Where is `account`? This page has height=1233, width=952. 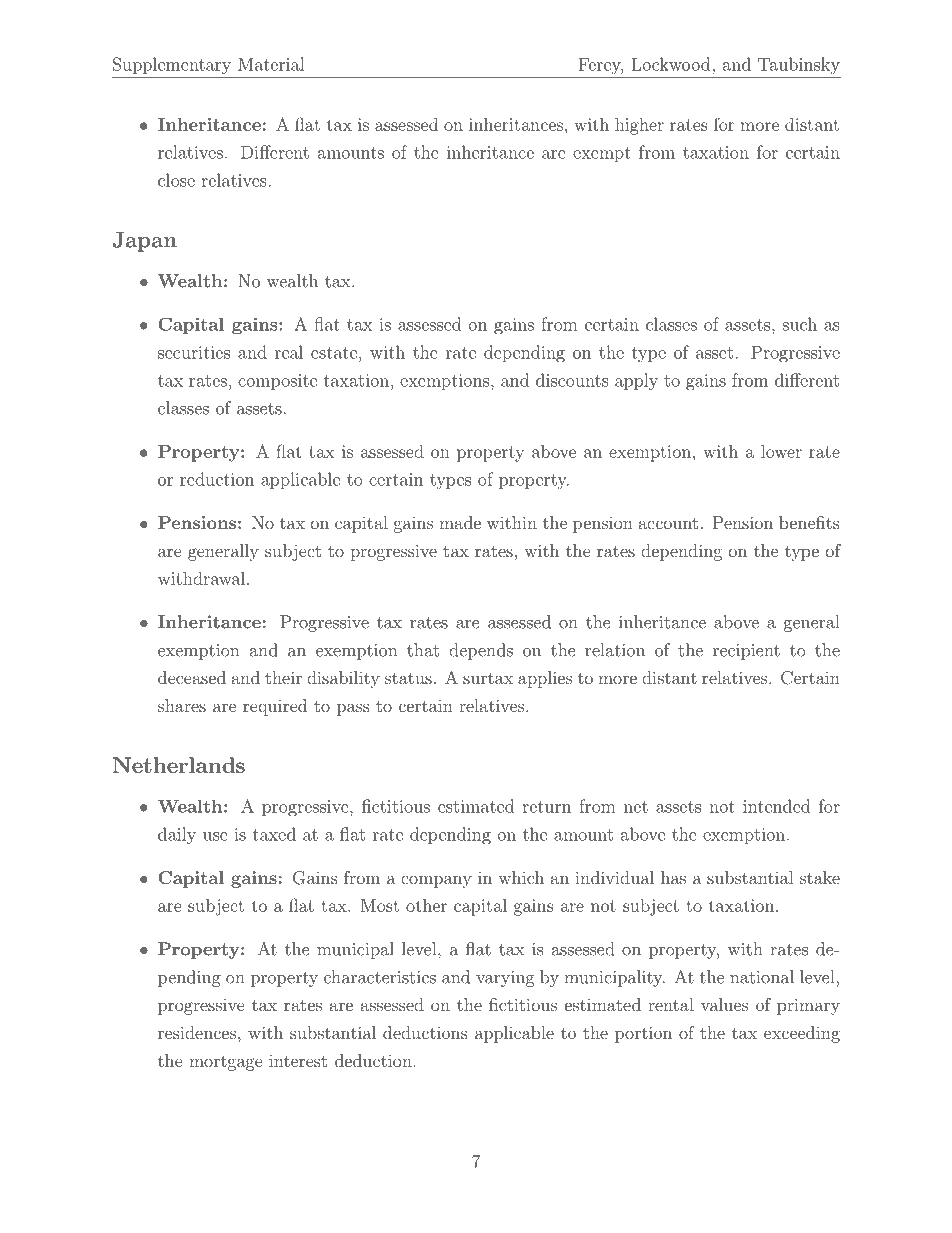 account is located at coordinates (668, 523).
